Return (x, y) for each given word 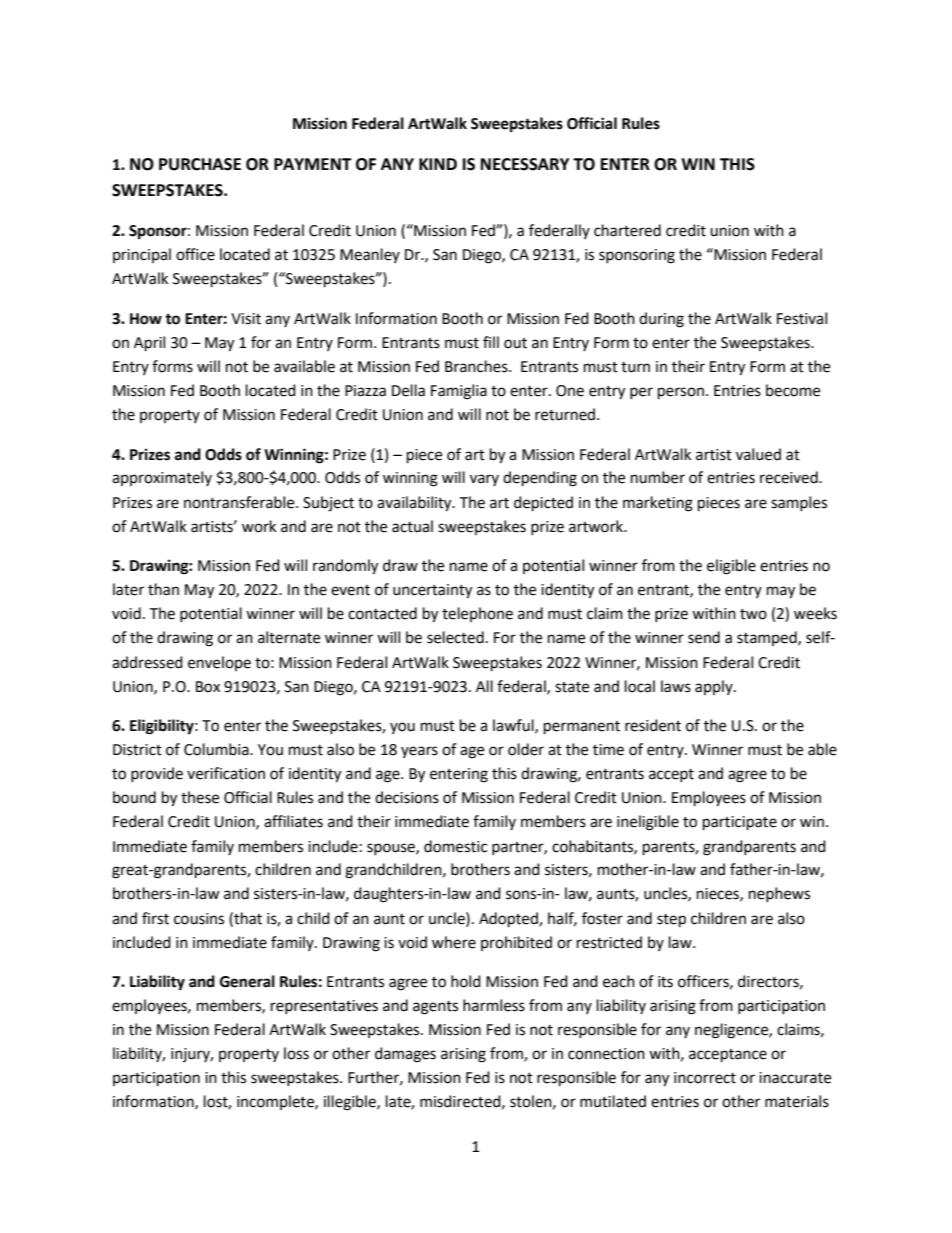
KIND (438, 164)
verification (226, 773)
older (526, 749)
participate (740, 823)
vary (484, 480)
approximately (162, 478)
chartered (627, 230)
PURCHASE (200, 164)
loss (296, 1053)
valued (758, 454)
